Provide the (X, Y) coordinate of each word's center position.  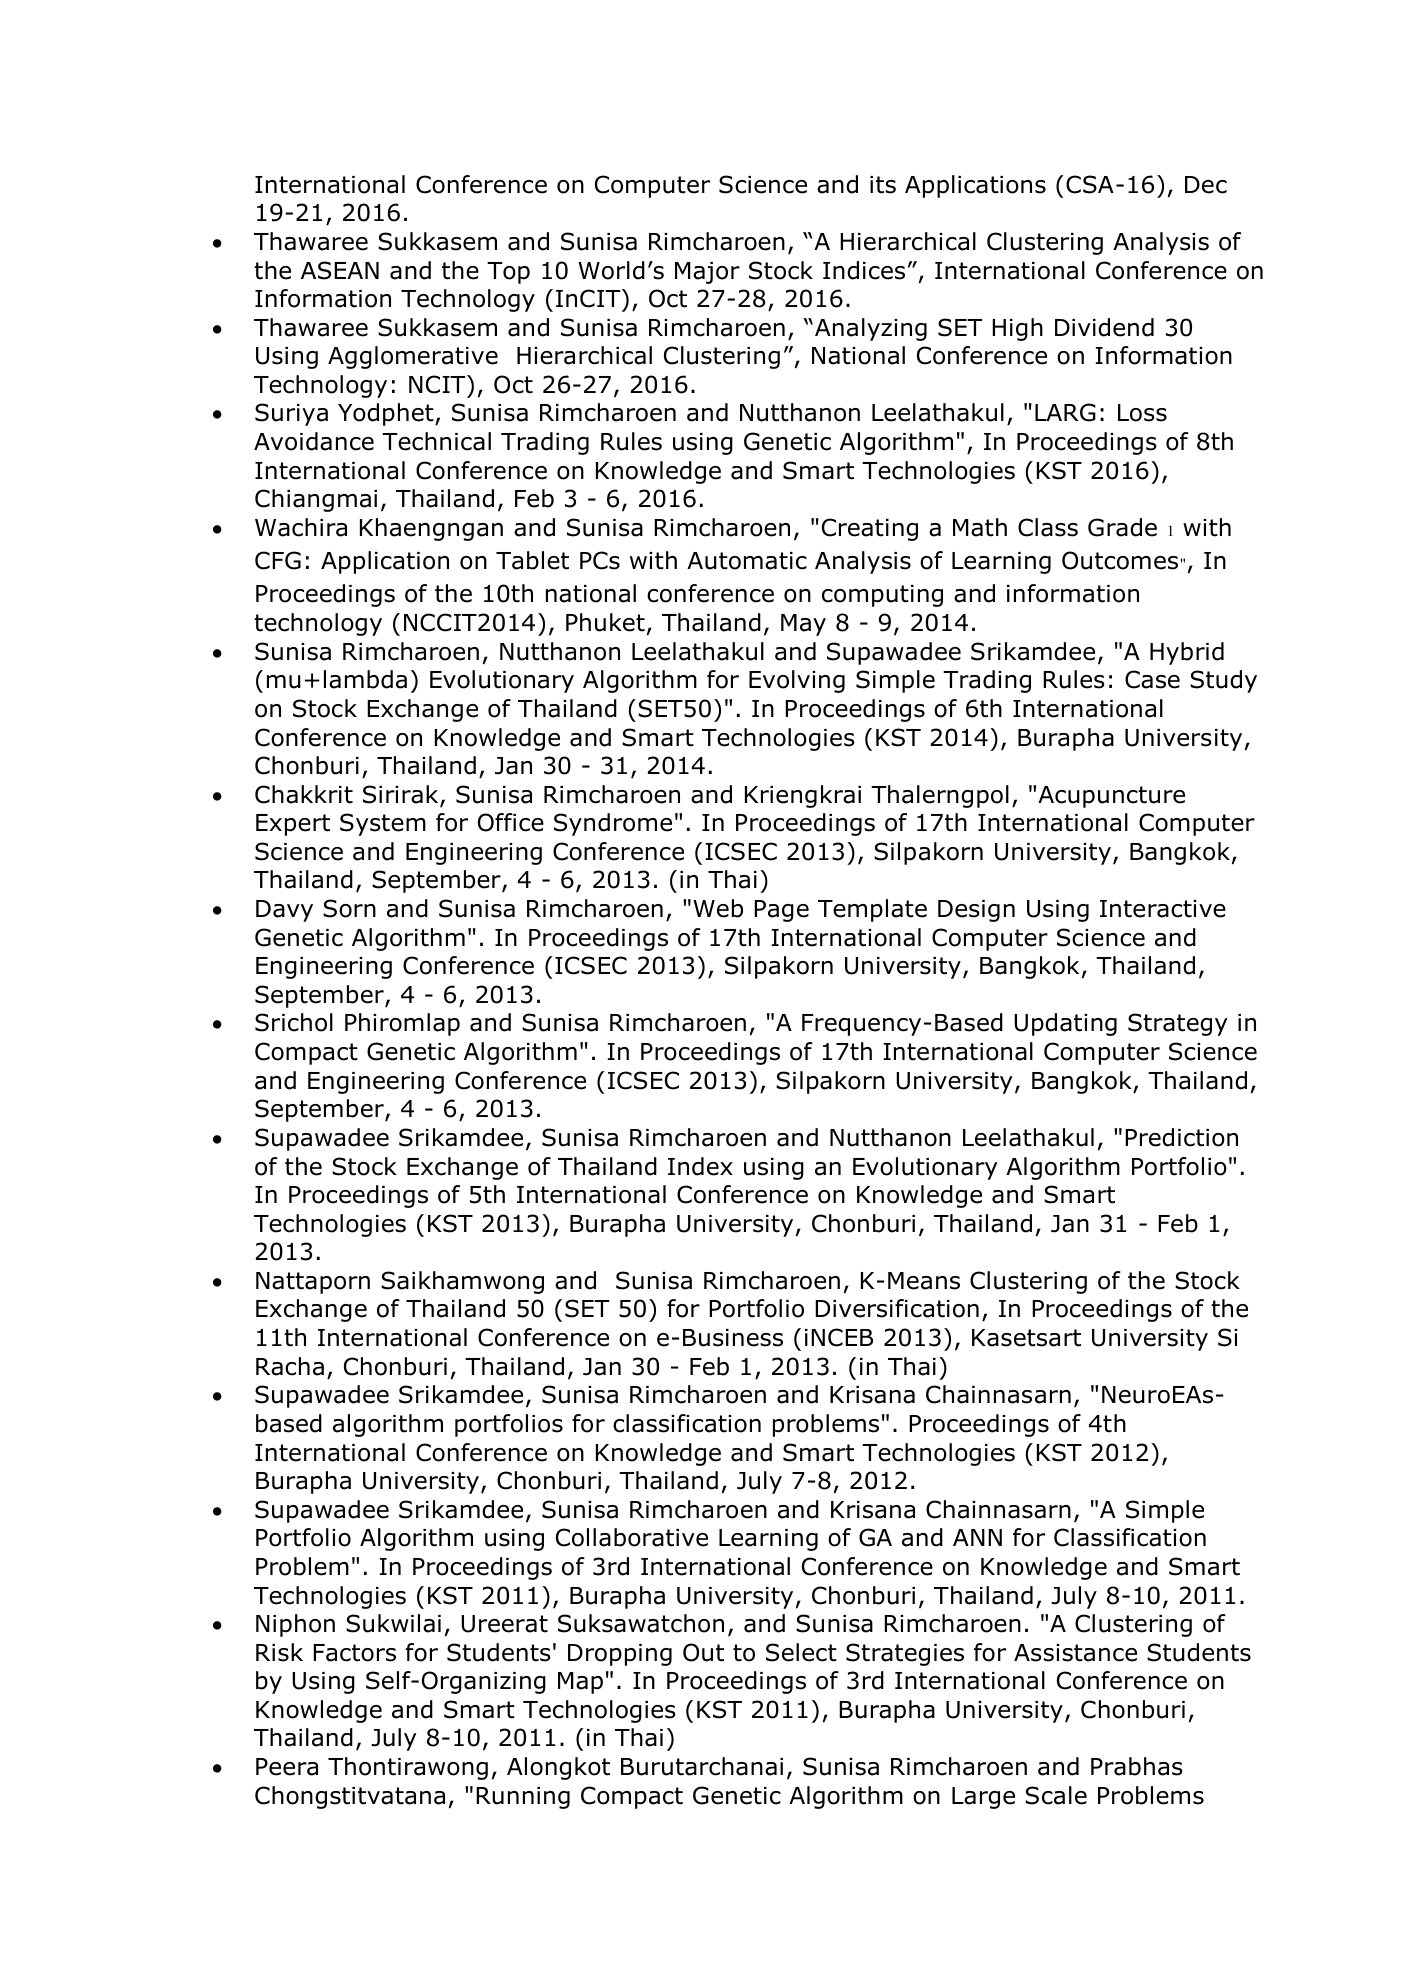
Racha (290, 1366)
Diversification (897, 1308)
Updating (1065, 1024)
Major (707, 273)
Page (781, 911)
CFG (278, 560)
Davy (284, 911)
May (803, 625)
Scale (1056, 1795)
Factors (354, 1653)
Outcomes (1121, 560)
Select (801, 1652)
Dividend (1104, 327)
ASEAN (340, 270)
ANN (977, 1537)
